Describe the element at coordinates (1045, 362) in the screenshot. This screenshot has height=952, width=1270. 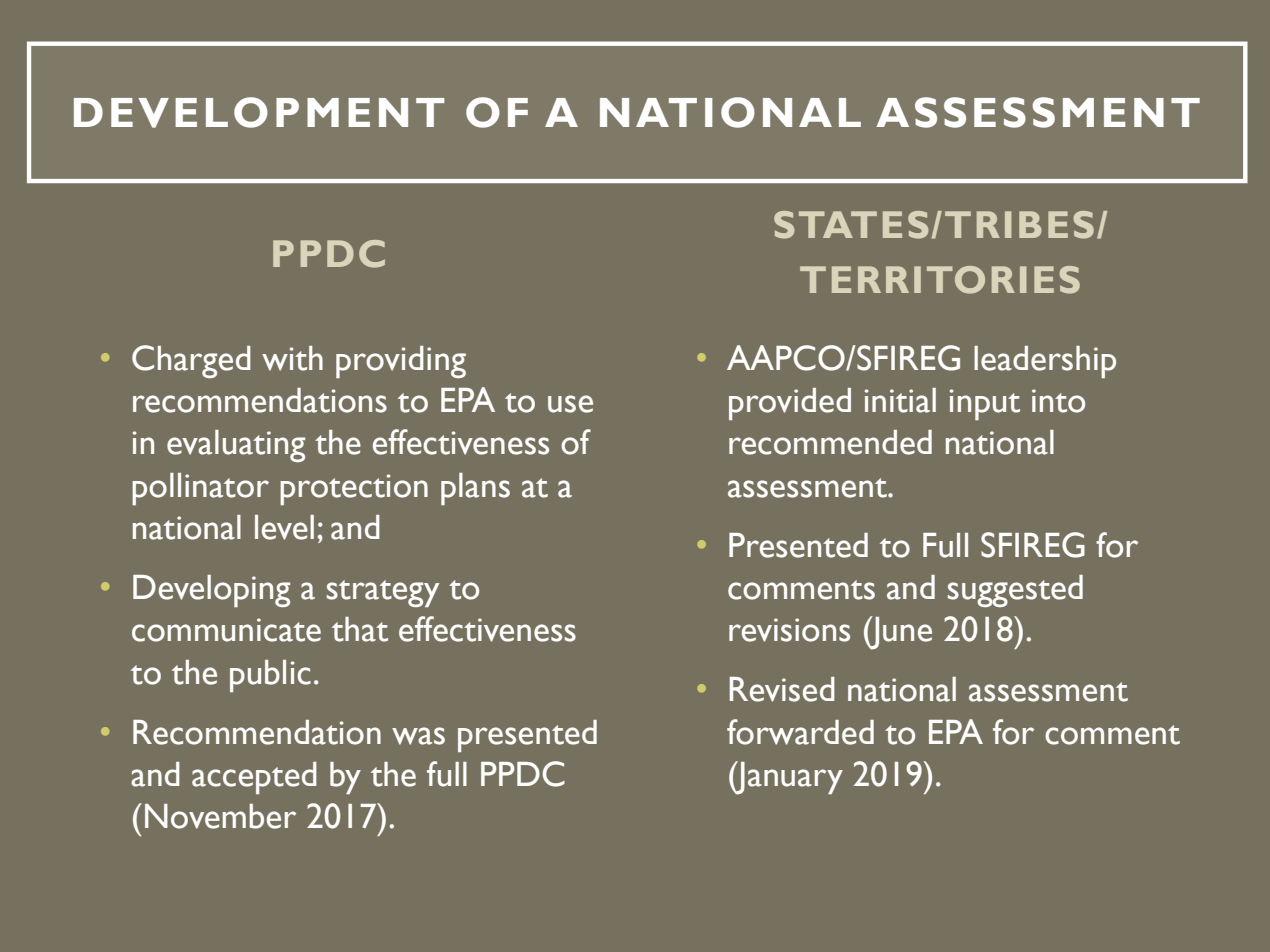
I see `leadership` at that location.
